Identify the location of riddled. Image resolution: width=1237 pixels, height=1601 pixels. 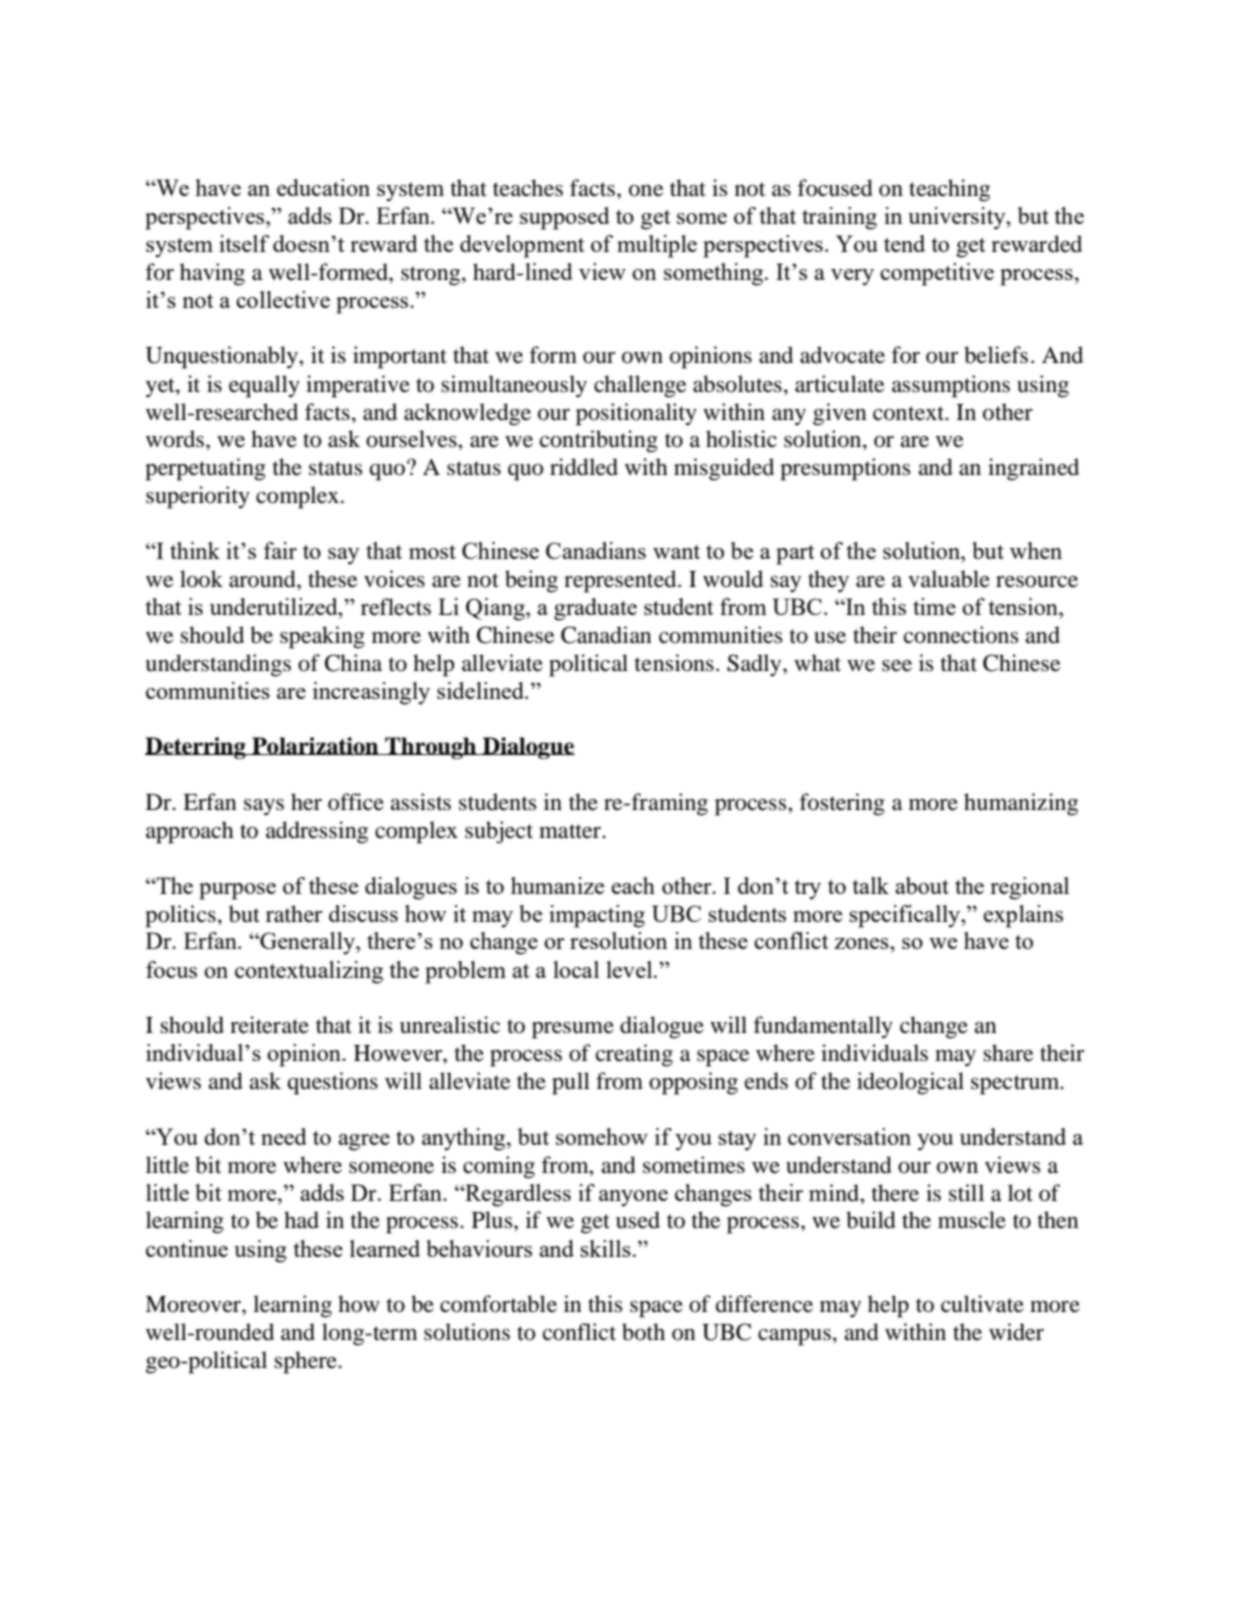
(584, 467).
